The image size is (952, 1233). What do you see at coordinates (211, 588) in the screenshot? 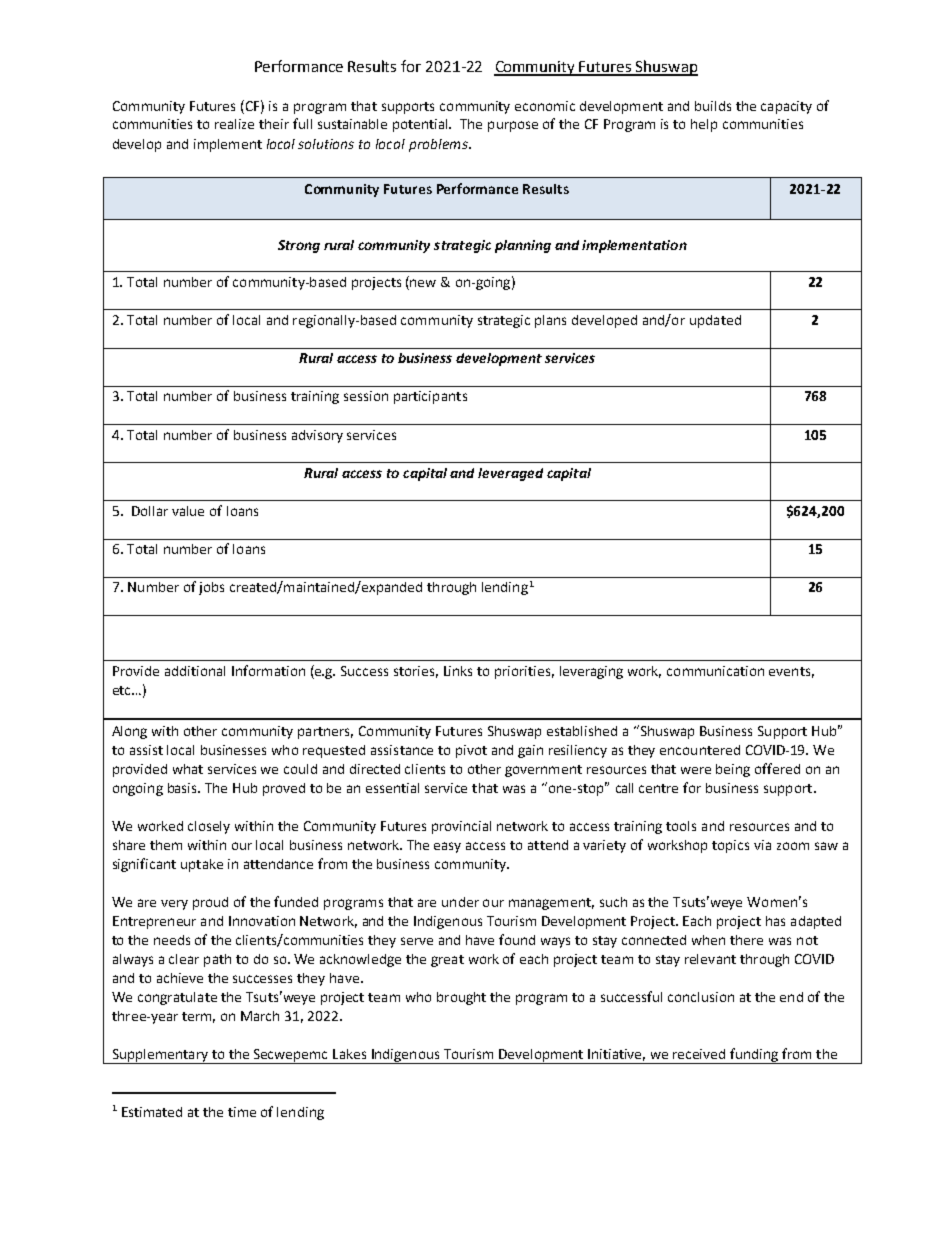
I see `jobs` at bounding box center [211, 588].
